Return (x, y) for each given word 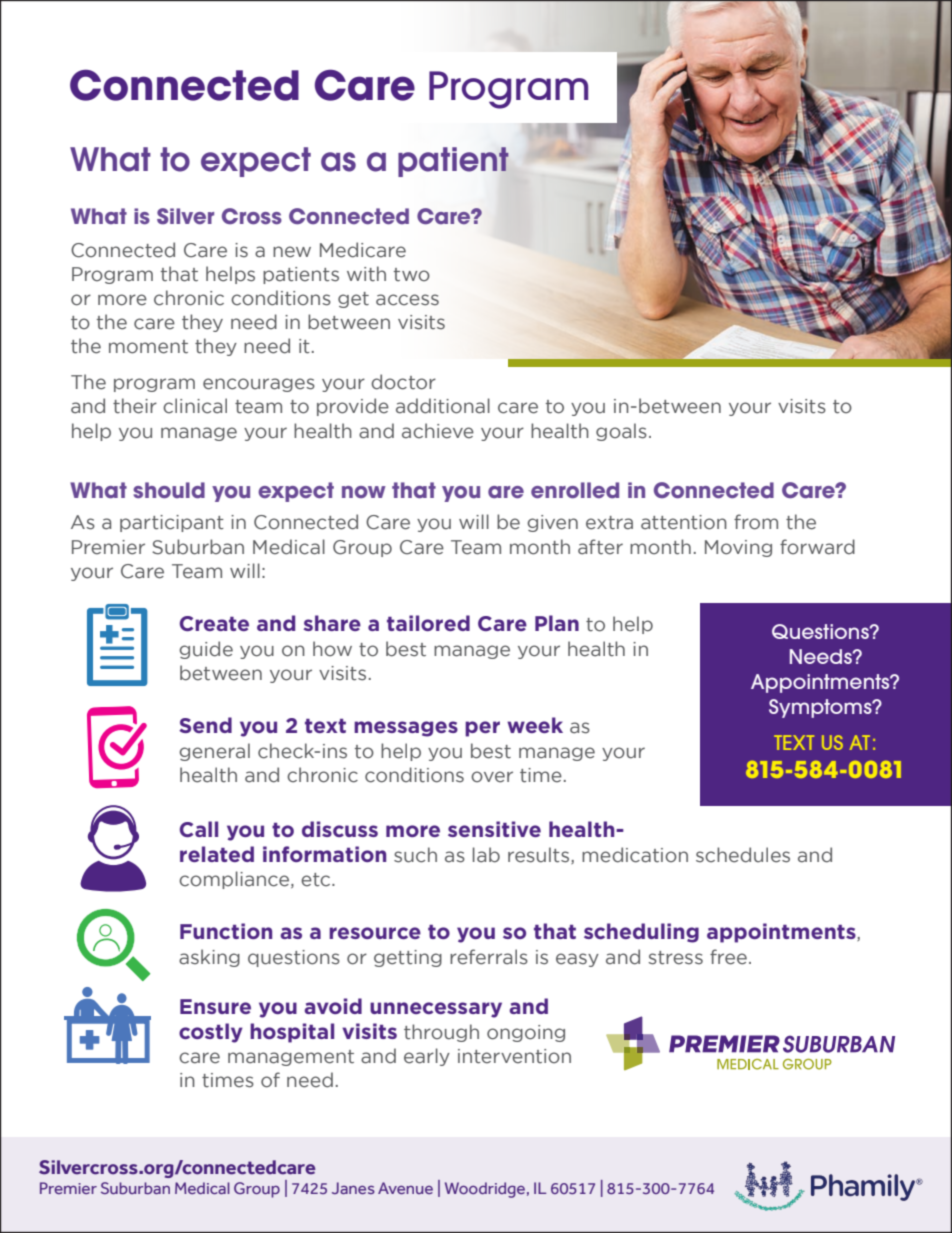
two (412, 275)
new (292, 252)
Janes (353, 1188)
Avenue (405, 1188)
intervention (514, 1056)
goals (621, 432)
